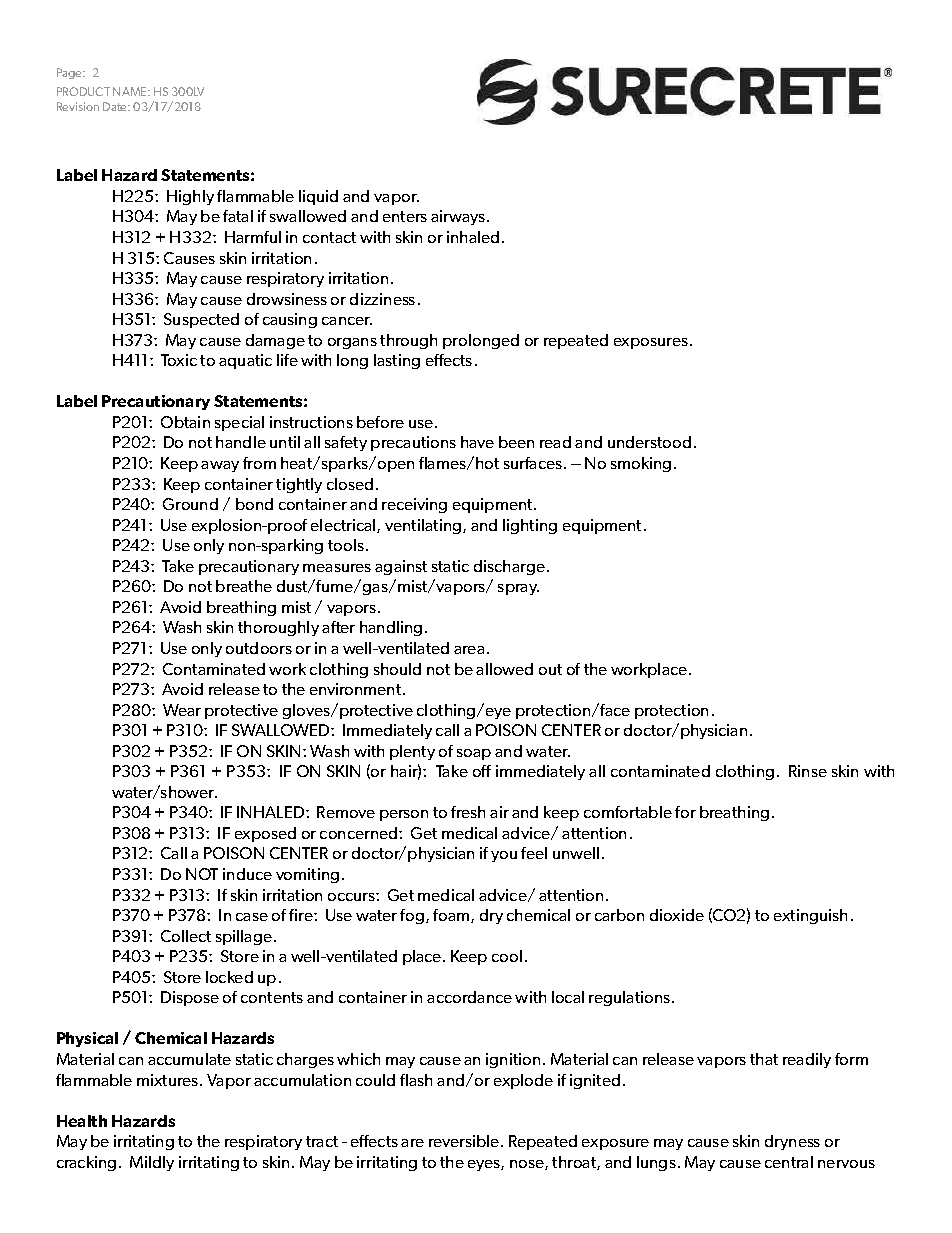  I want to click on Rinse, so click(808, 771).
